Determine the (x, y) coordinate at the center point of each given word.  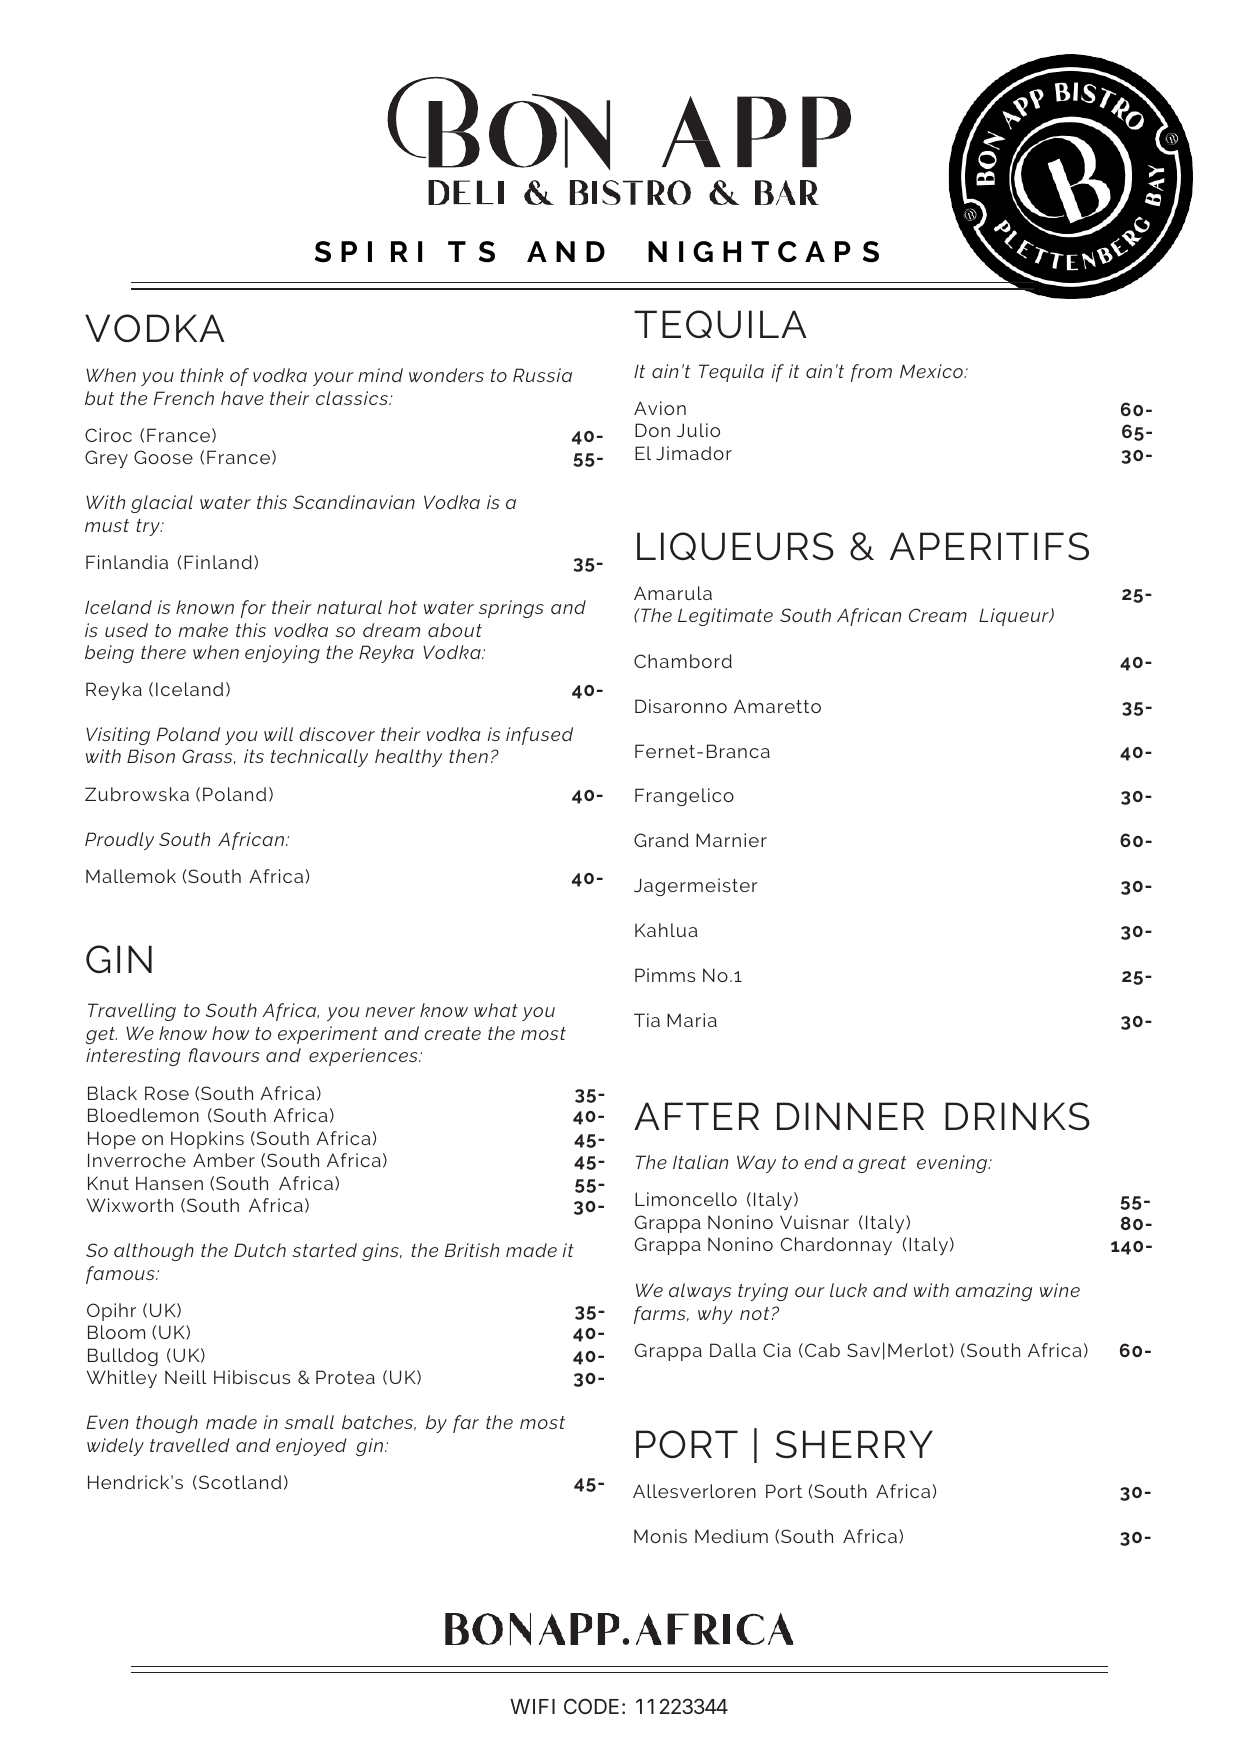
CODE (591, 1706)
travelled (190, 1445)
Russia (542, 375)
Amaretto (777, 706)
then (468, 756)
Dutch (260, 1250)
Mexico (932, 371)
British (472, 1250)
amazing (993, 1292)
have (242, 398)
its (254, 756)
